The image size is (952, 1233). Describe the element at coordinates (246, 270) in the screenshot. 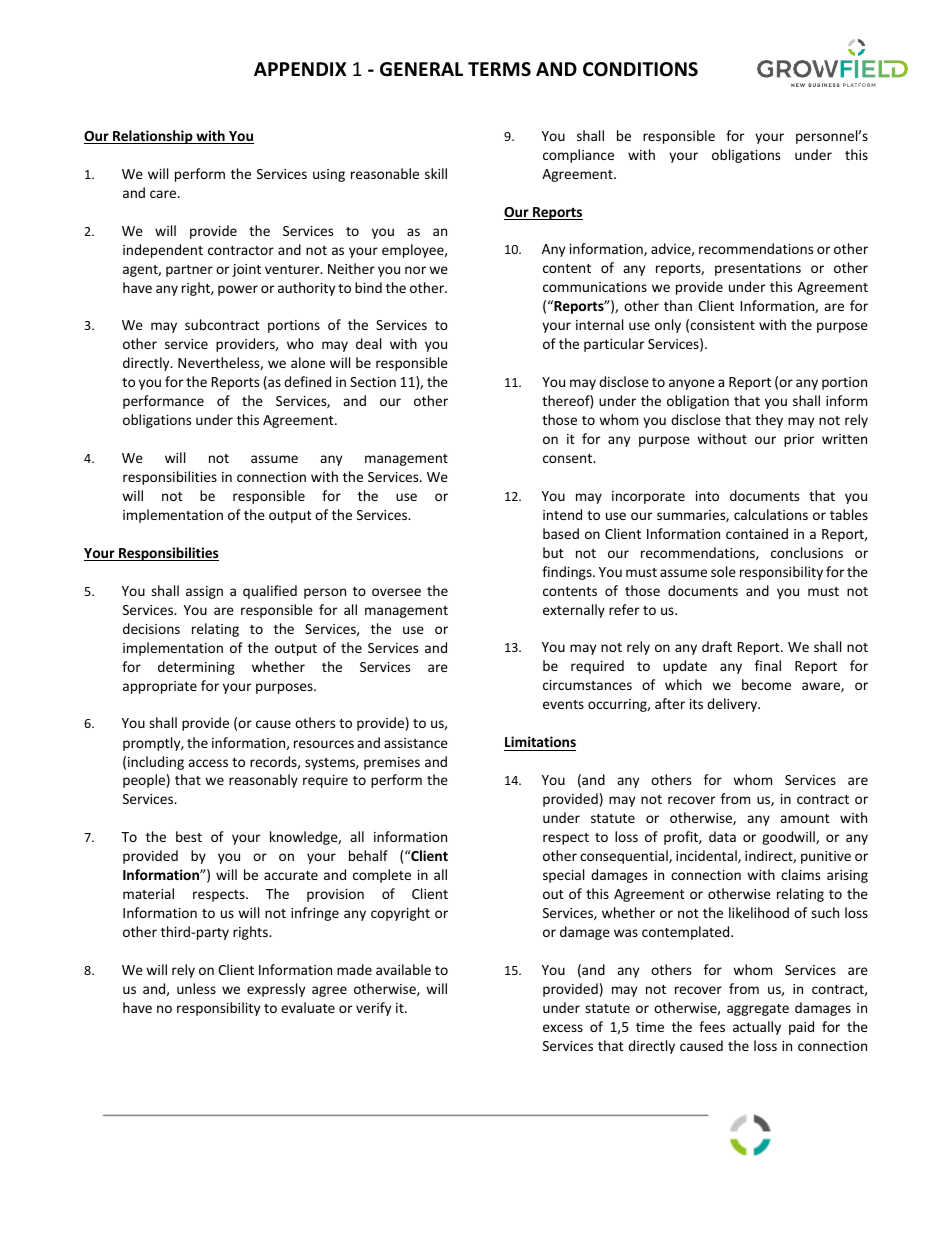

I see `joint` at that location.
